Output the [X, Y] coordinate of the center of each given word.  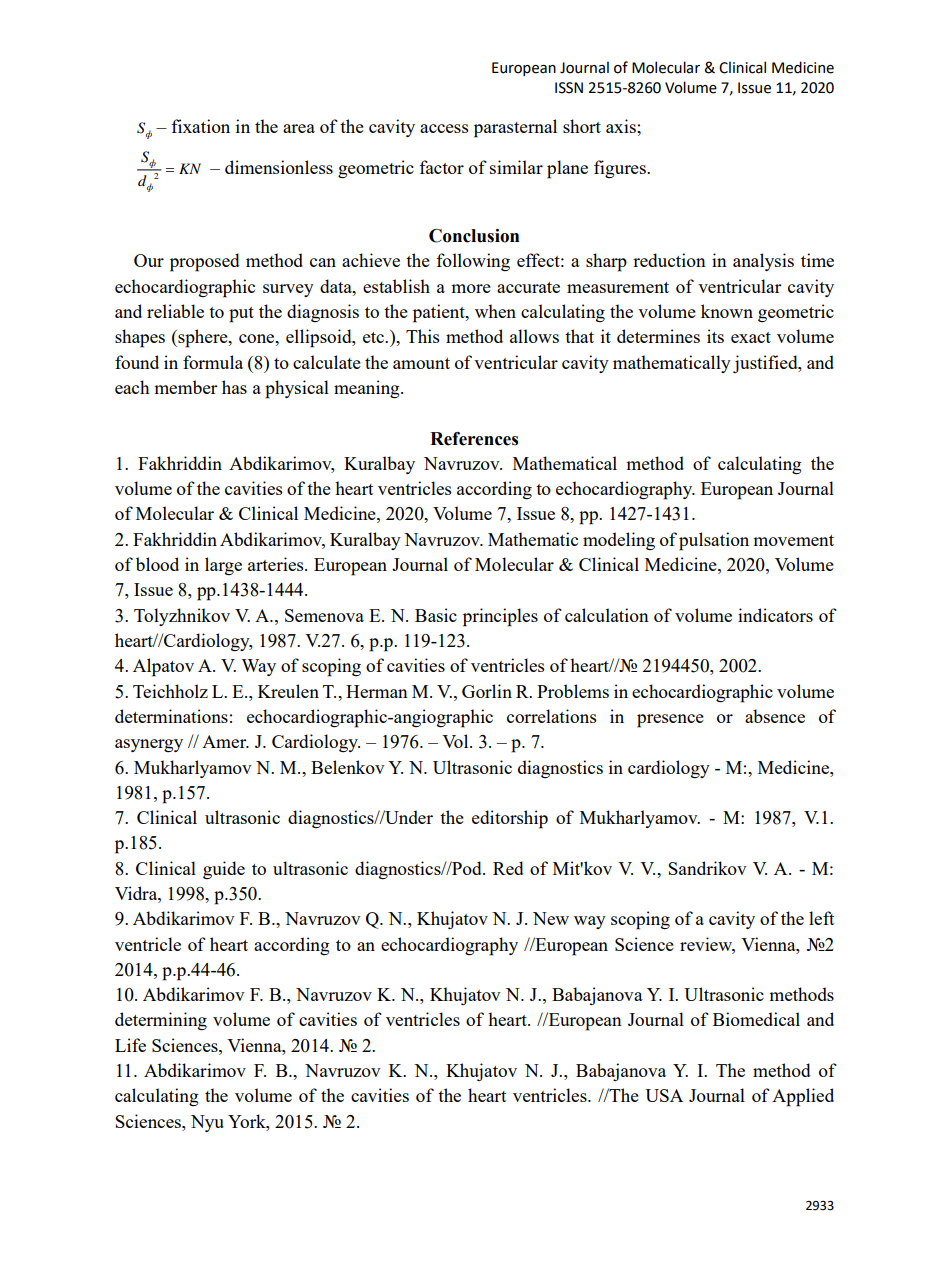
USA [664, 1095]
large [223, 566]
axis [622, 126]
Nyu [207, 1123]
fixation [200, 126]
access [444, 128]
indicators [775, 615]
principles [500, 617]
